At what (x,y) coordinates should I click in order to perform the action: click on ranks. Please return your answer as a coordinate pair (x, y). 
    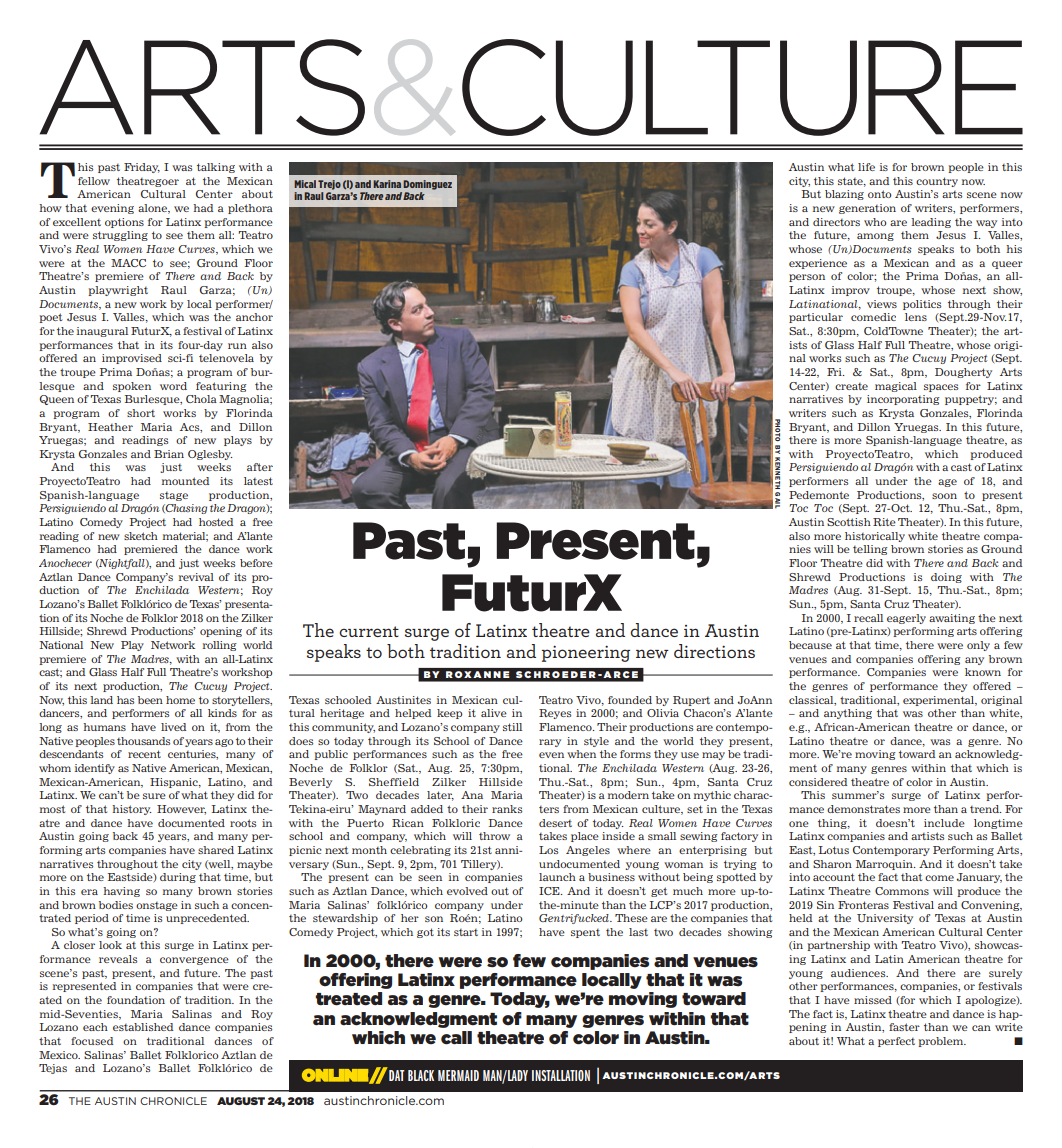
    Looking at the image, I should click on (507, 809).
